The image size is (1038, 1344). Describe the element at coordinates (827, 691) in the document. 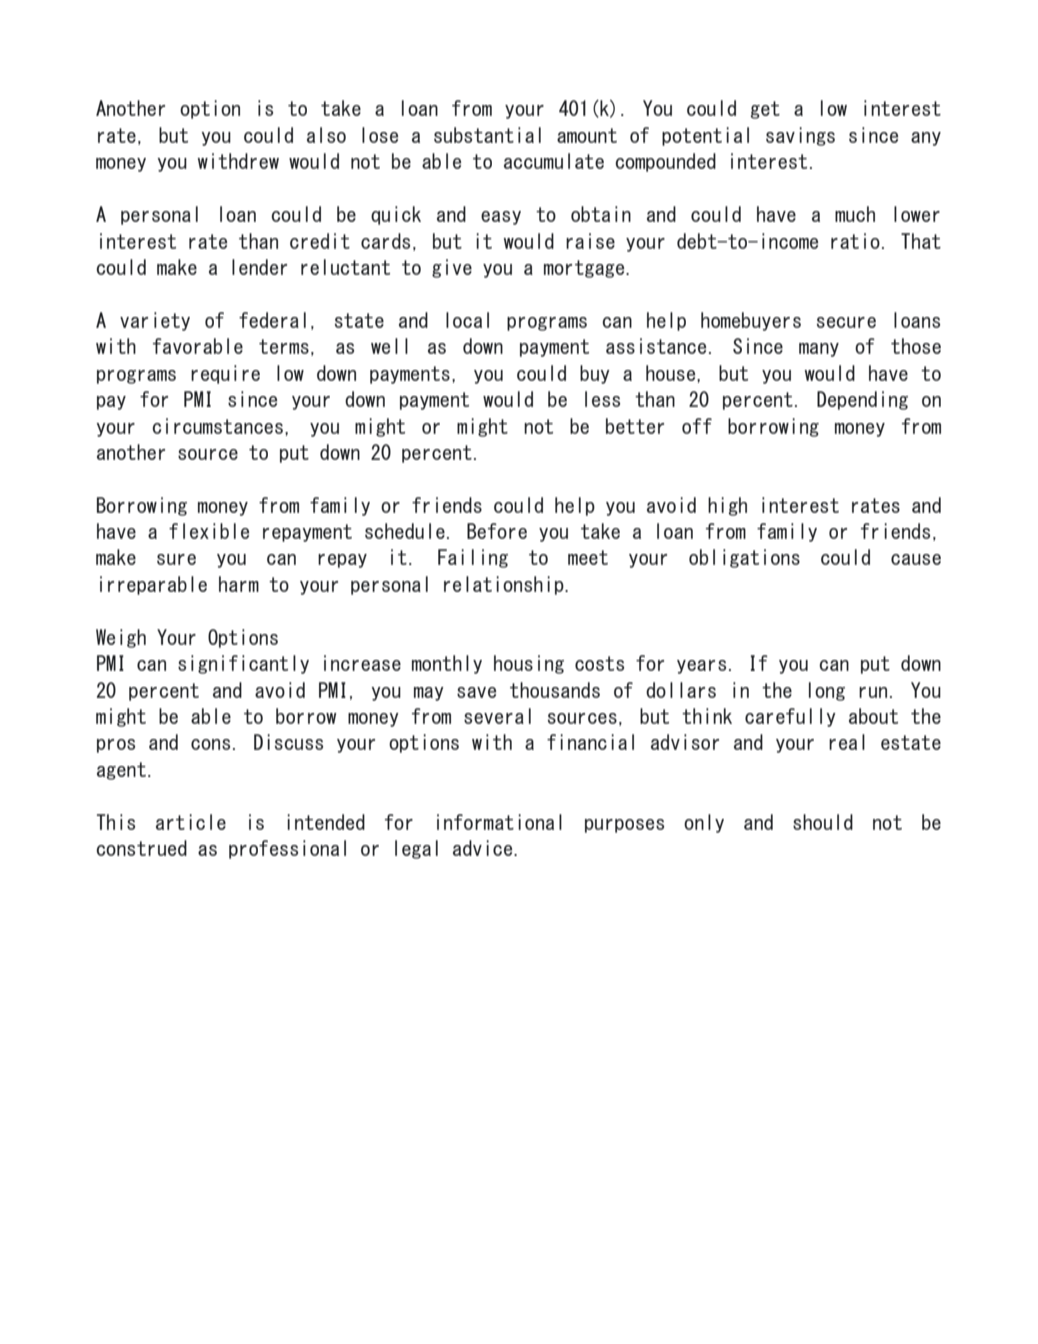

I see `long` at that location.
